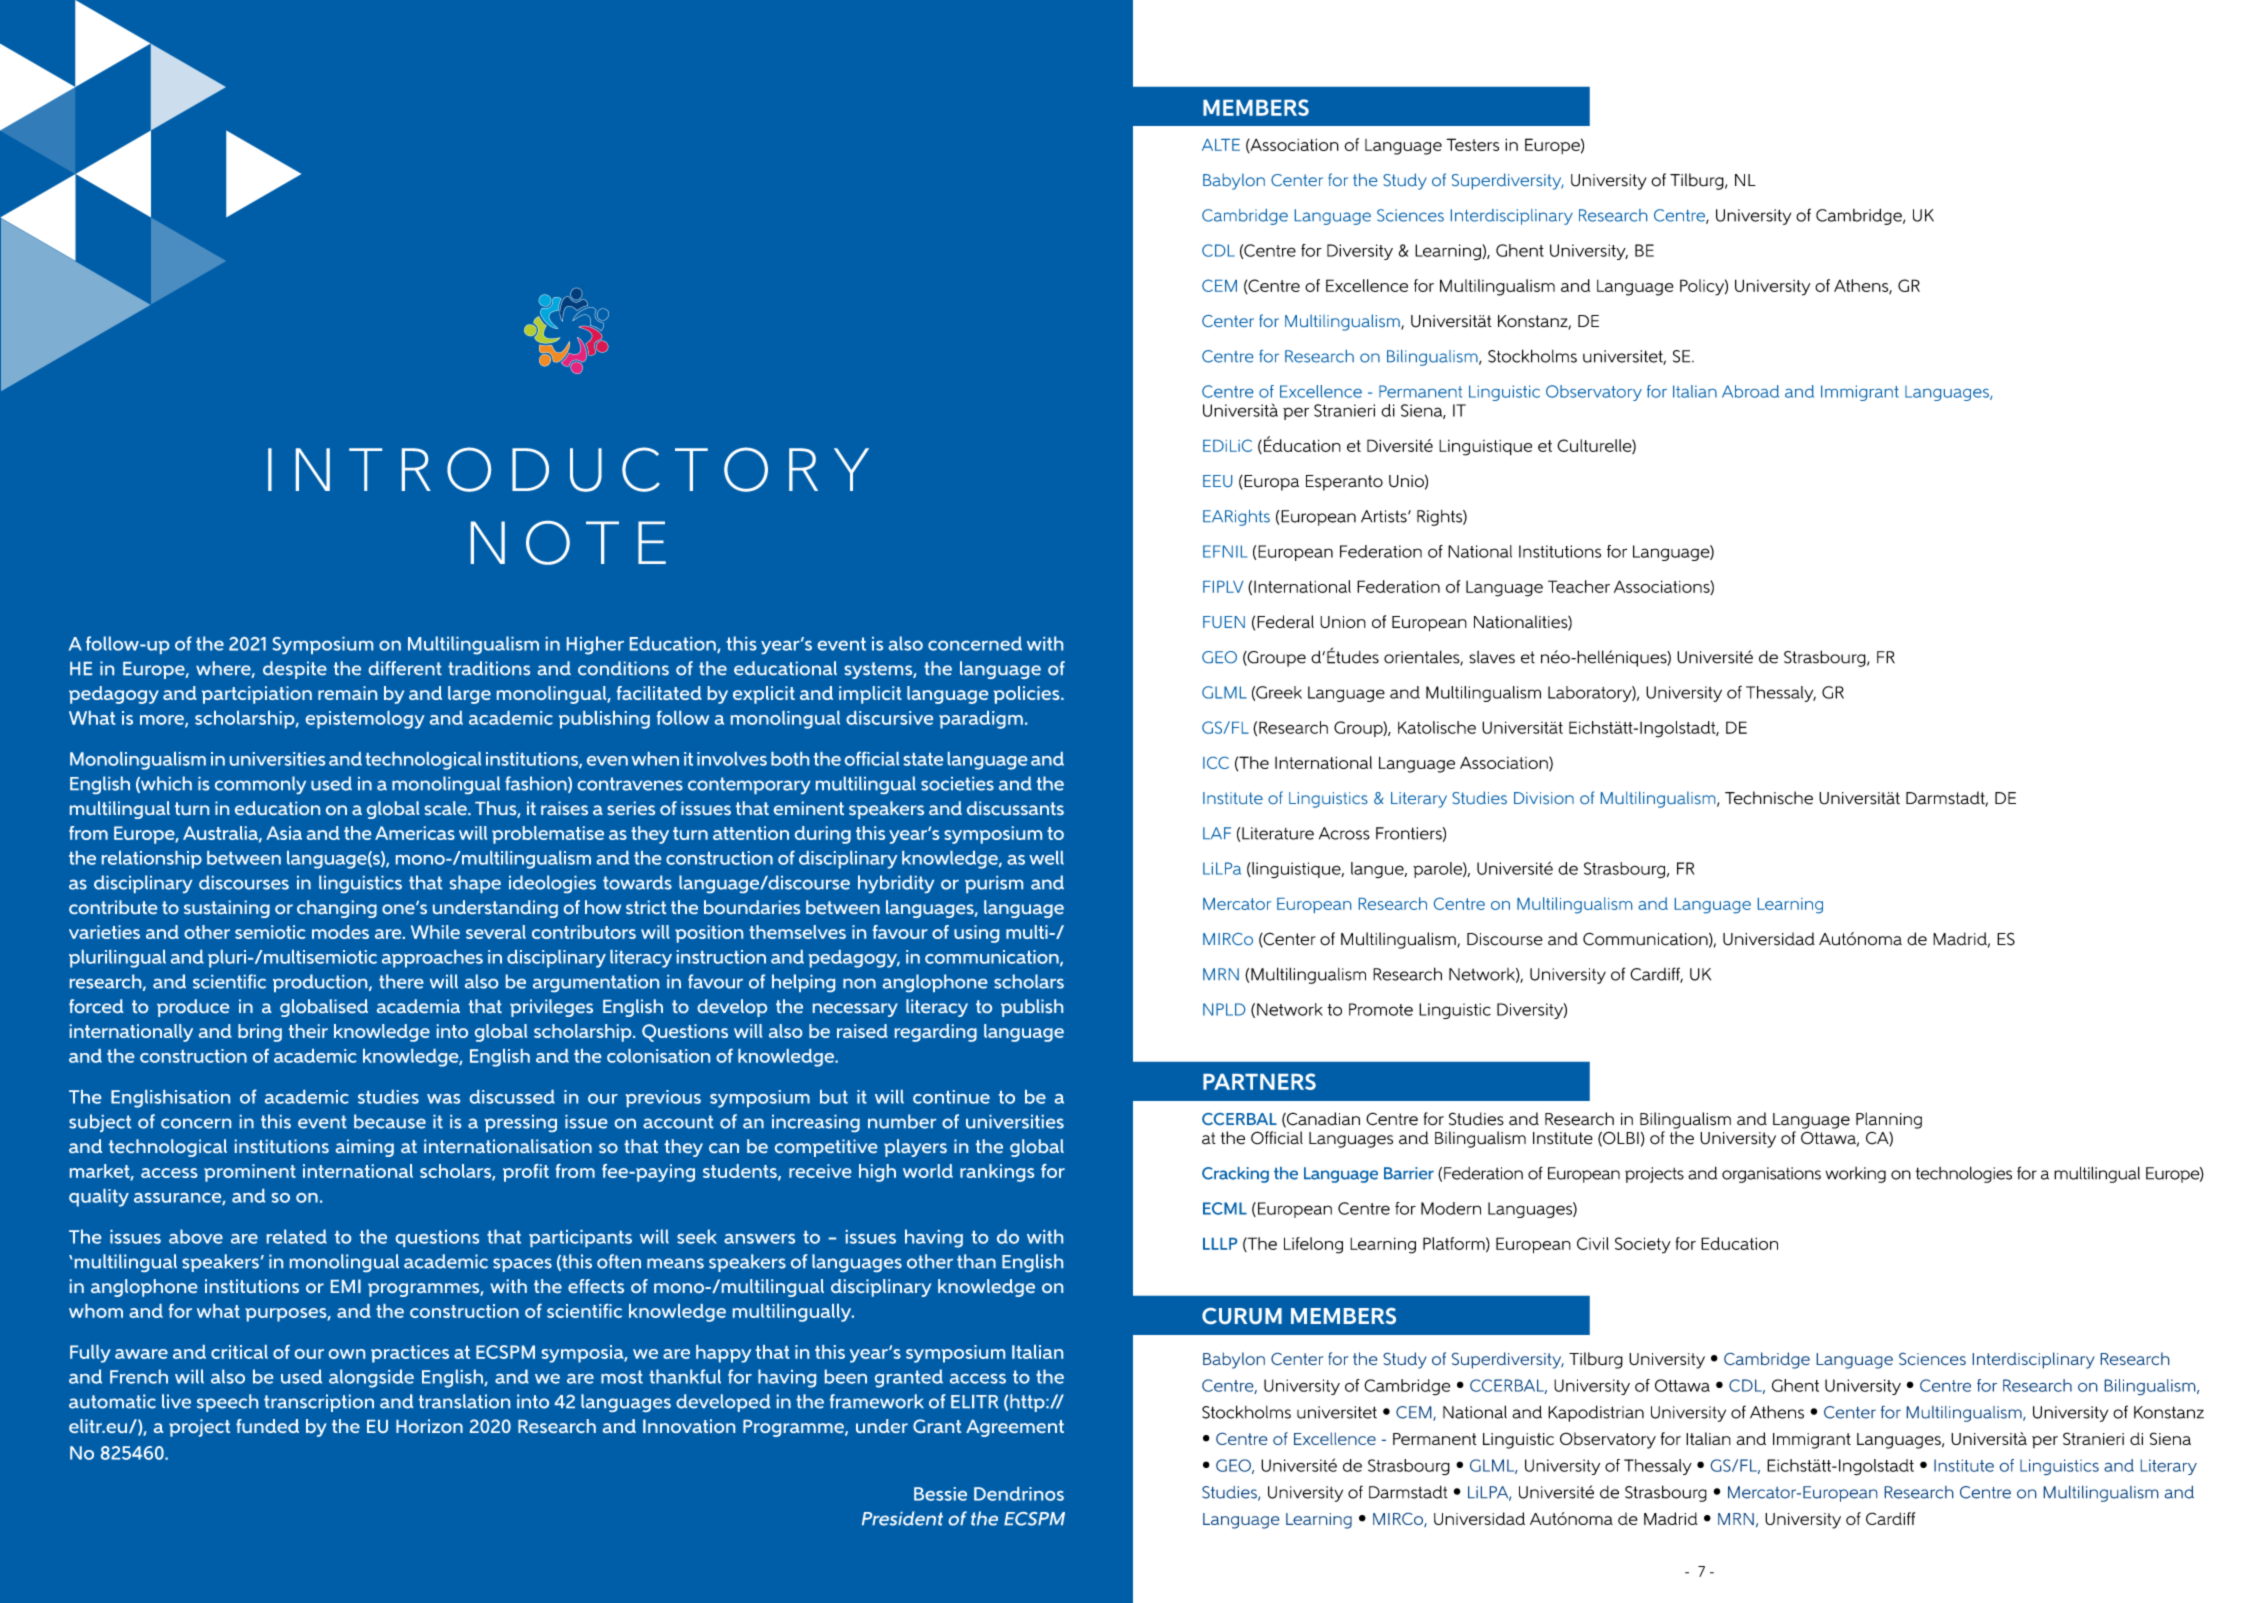 This image has width=2266, height=1603. Describe the element at coordinates (1643, 1245) in the image. I see `Society` at that location.
